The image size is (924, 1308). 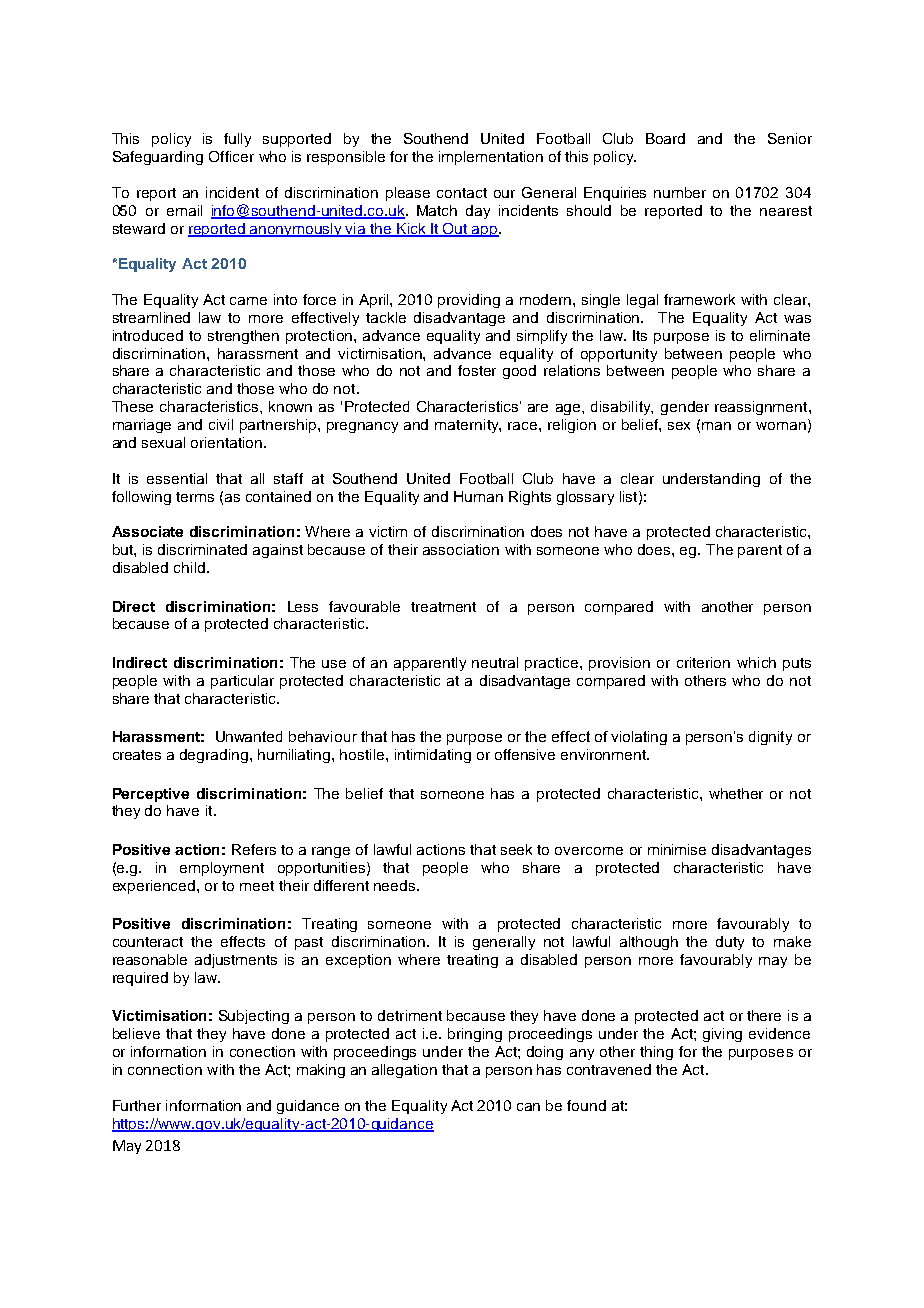 What do you see at coordinates (722, 1035) in the document?
I see `giving` at bounding box center [722, 1035].
